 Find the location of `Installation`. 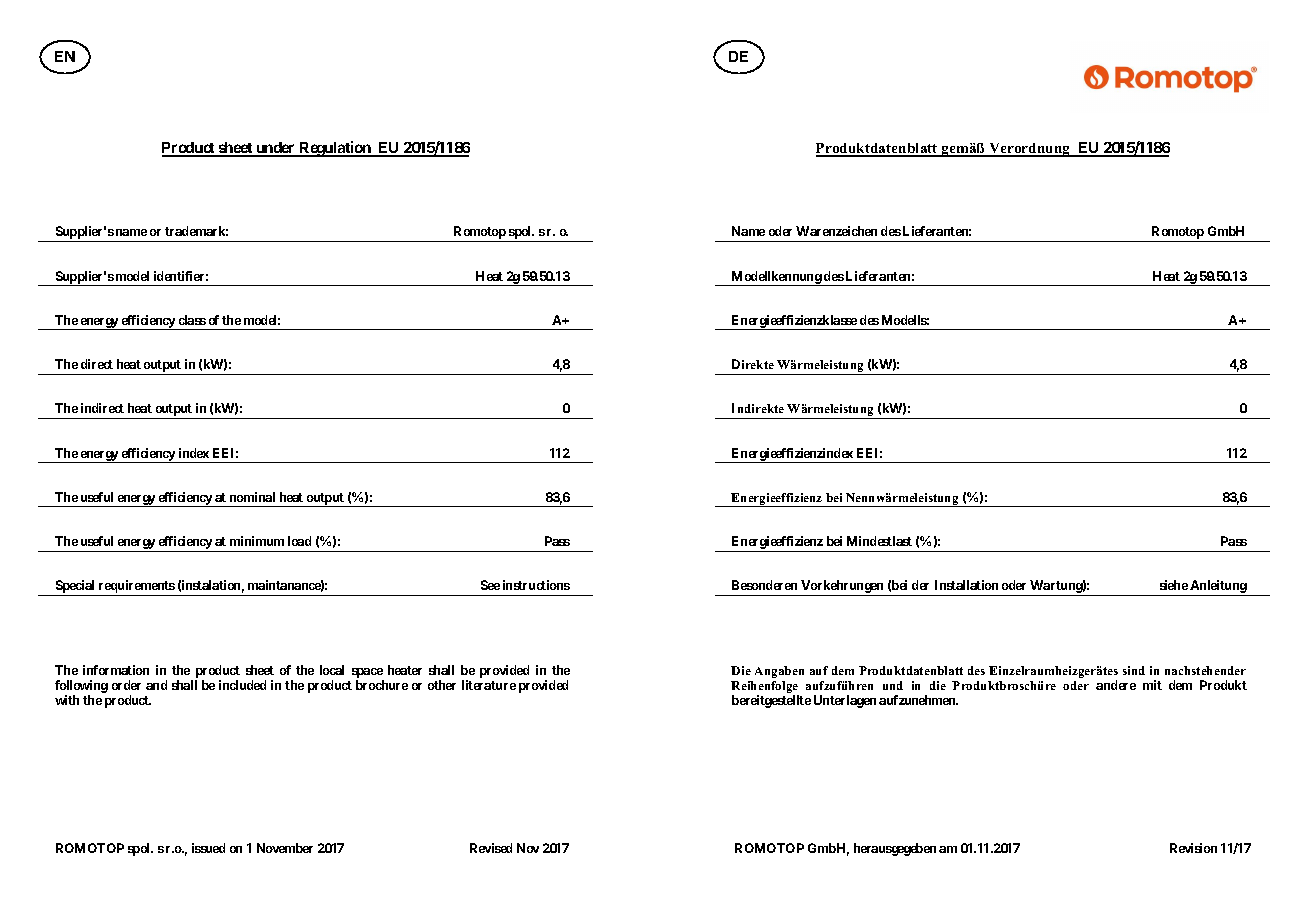

Installation is located at coordinates (966, 585).
